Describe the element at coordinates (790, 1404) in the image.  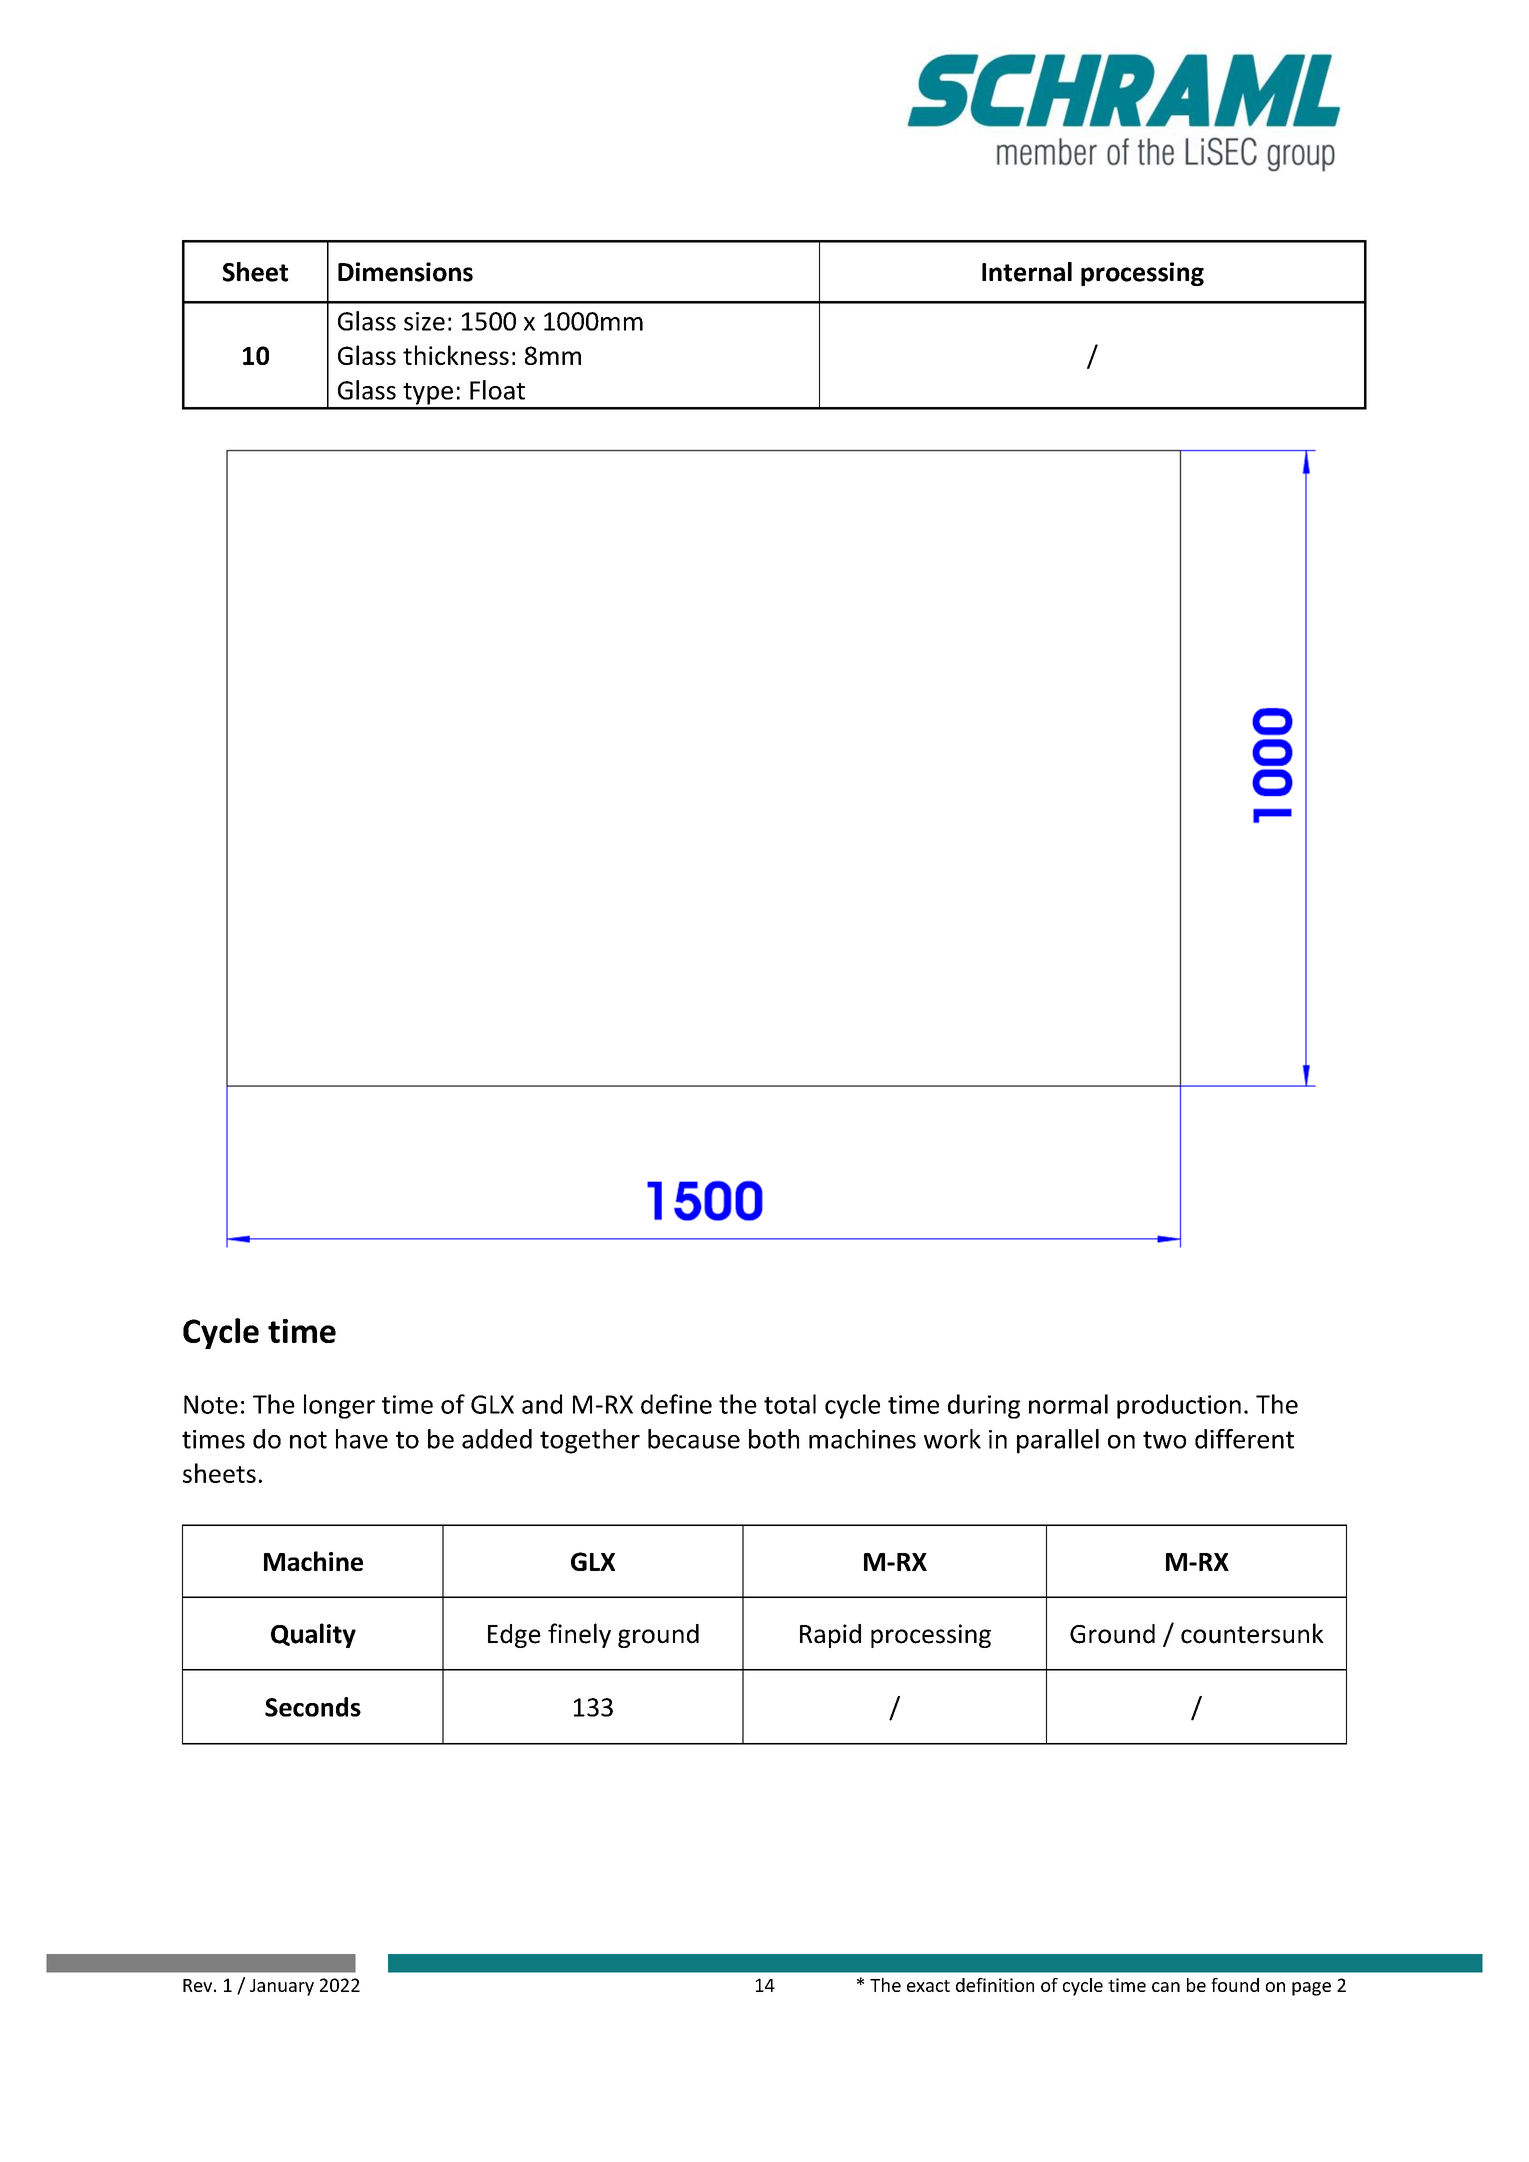
I see `total` at that location.
